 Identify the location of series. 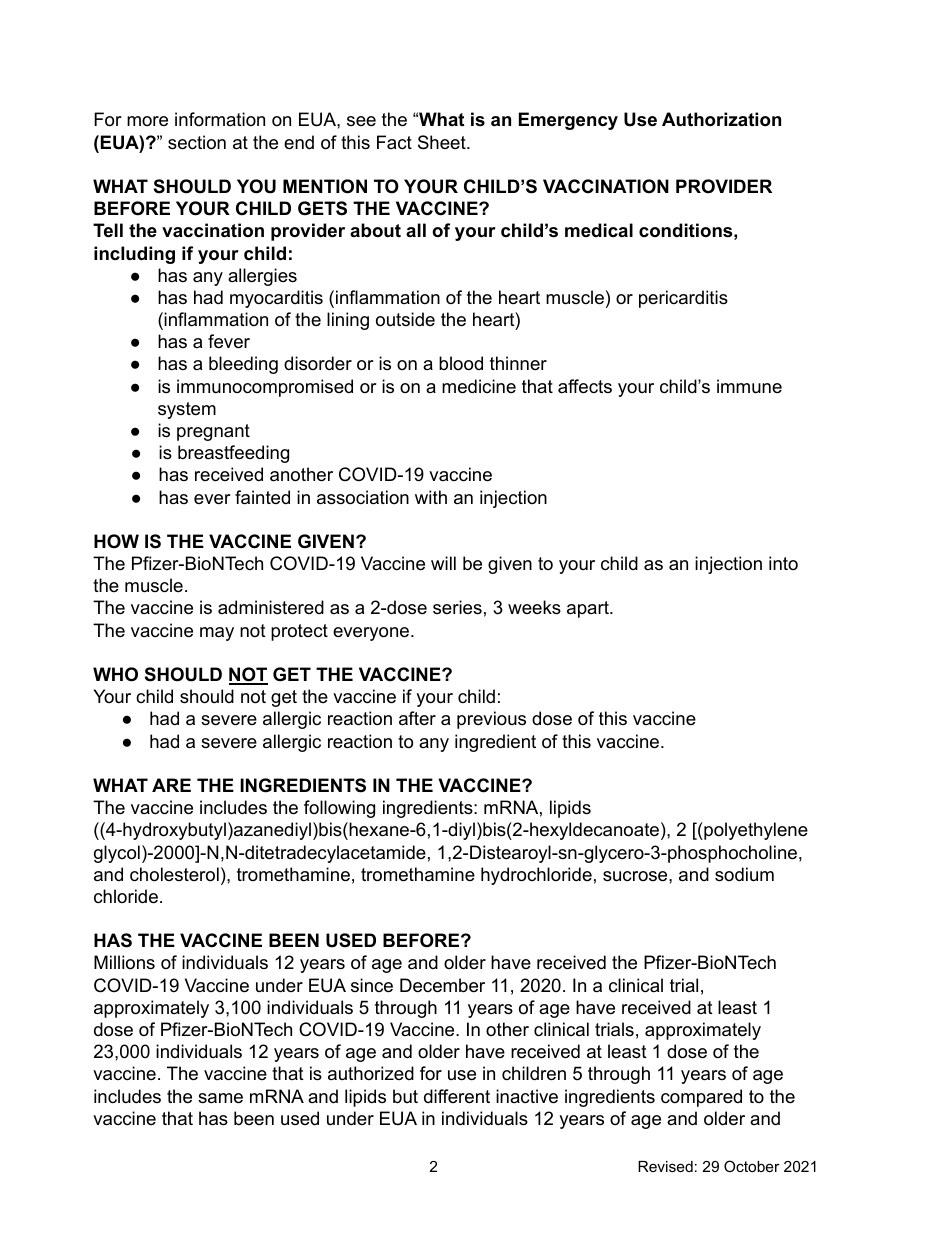
(457, 607).
